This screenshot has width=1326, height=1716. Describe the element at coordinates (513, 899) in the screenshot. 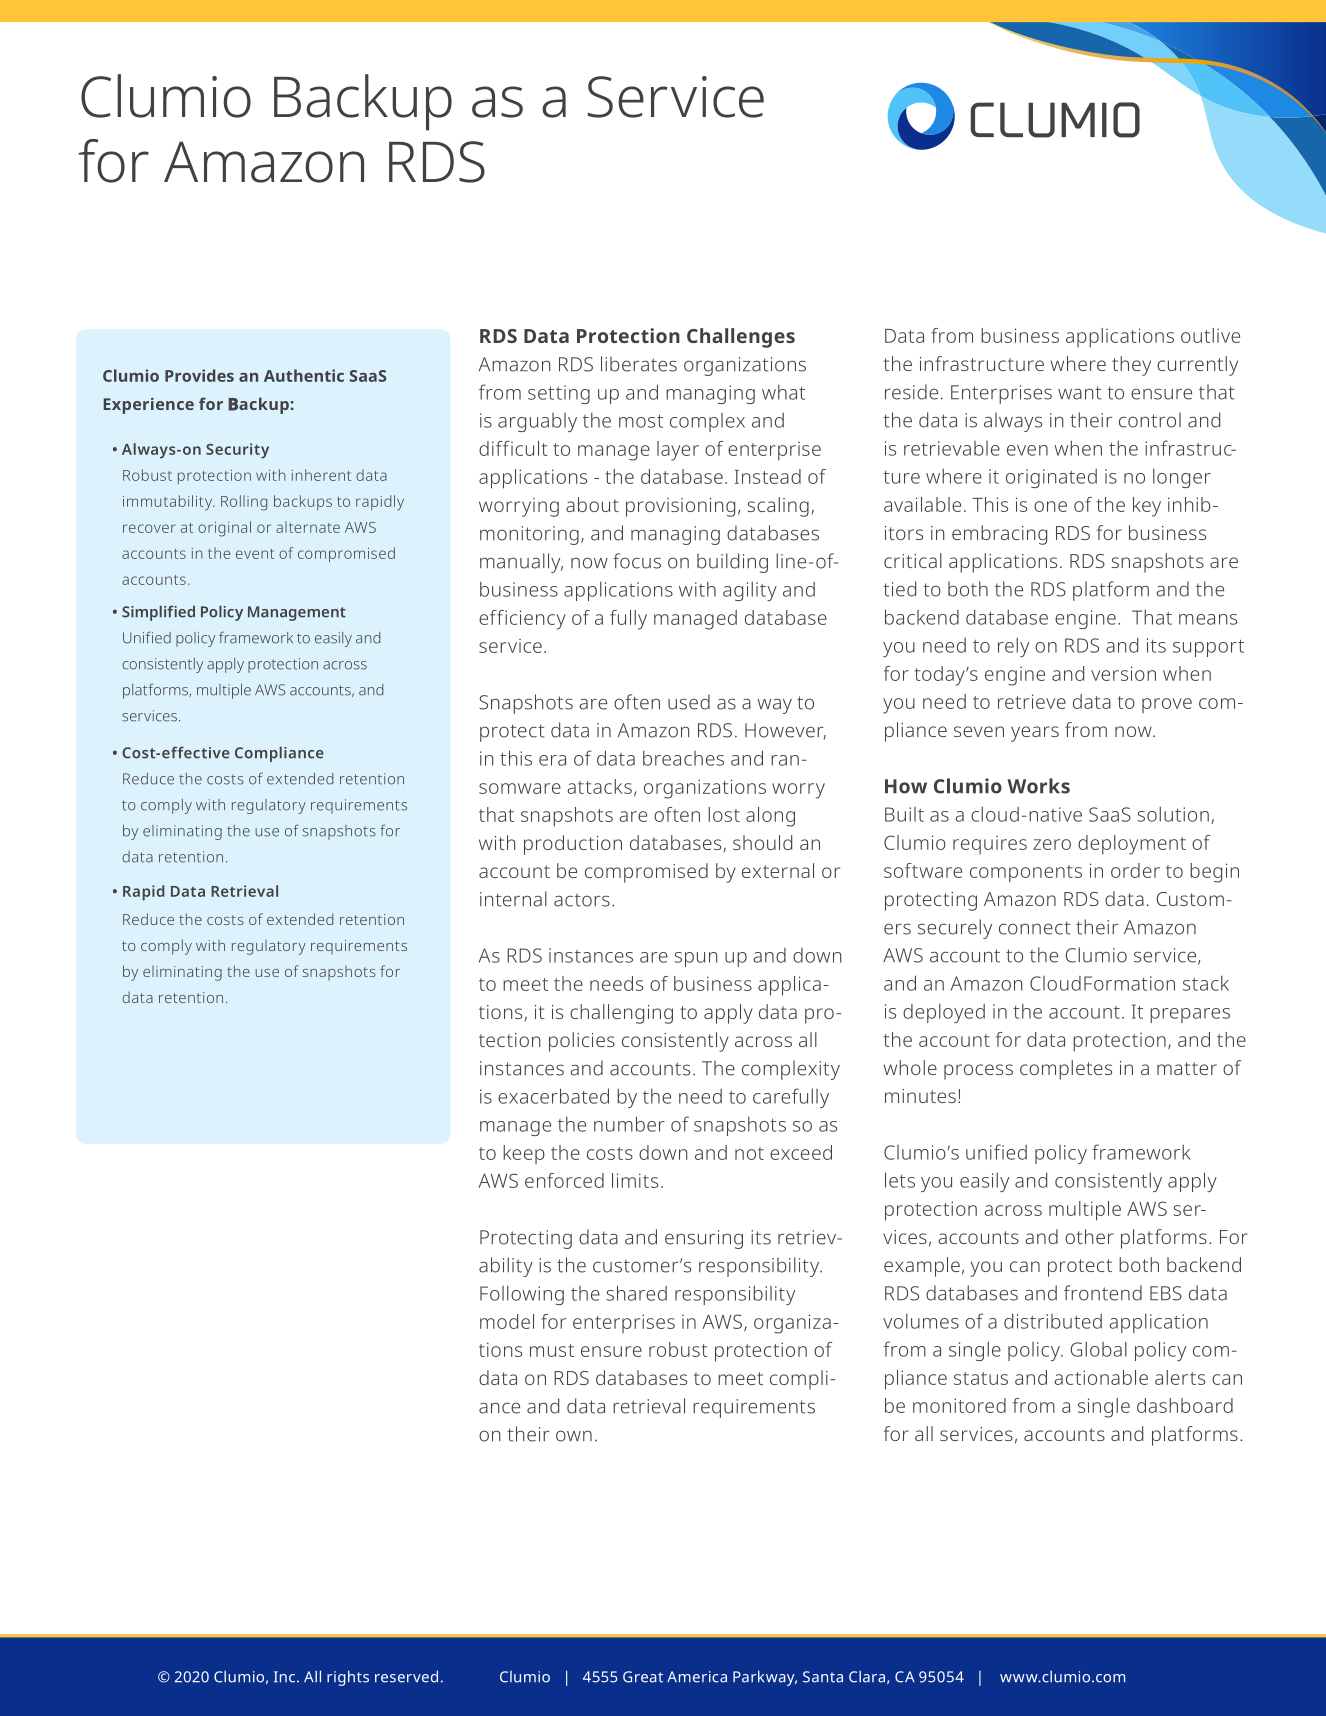

I see `internal` at that location.
